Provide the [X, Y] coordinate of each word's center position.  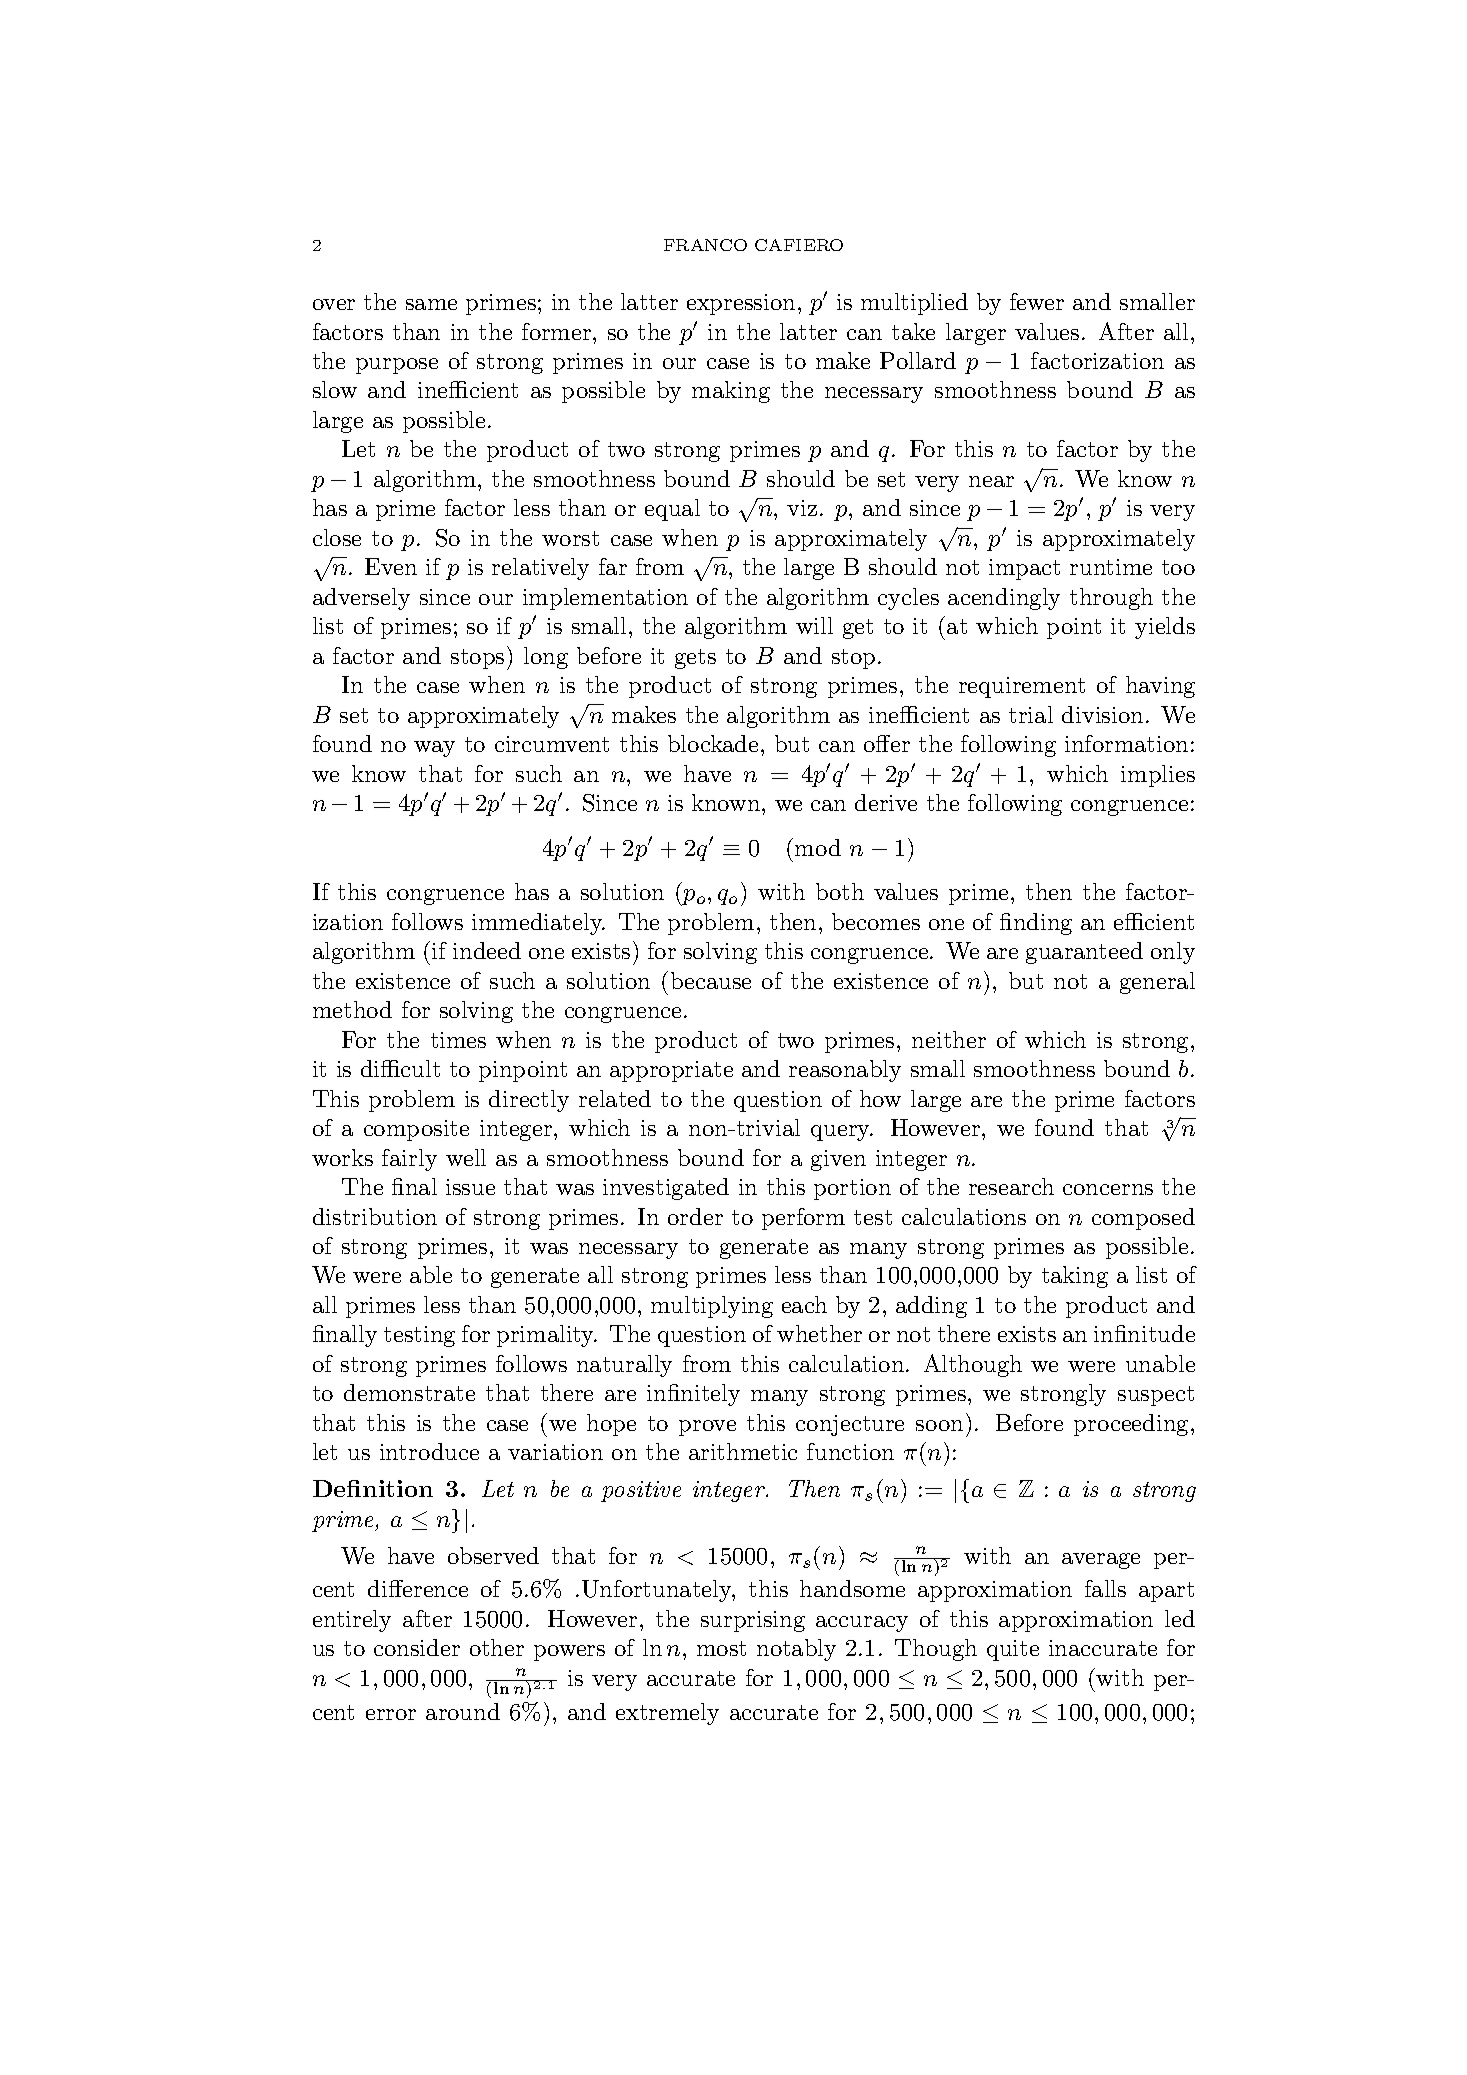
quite [1013, 1650]
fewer [1037, 301]
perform [803, 1219]
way [434, 749]
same [431, 304]
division [1102, 714]
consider [417, 1647]
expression [741, 304]
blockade [713, 743]
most [721, 1648]
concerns [1108, 1189]
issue [470, 1187]
